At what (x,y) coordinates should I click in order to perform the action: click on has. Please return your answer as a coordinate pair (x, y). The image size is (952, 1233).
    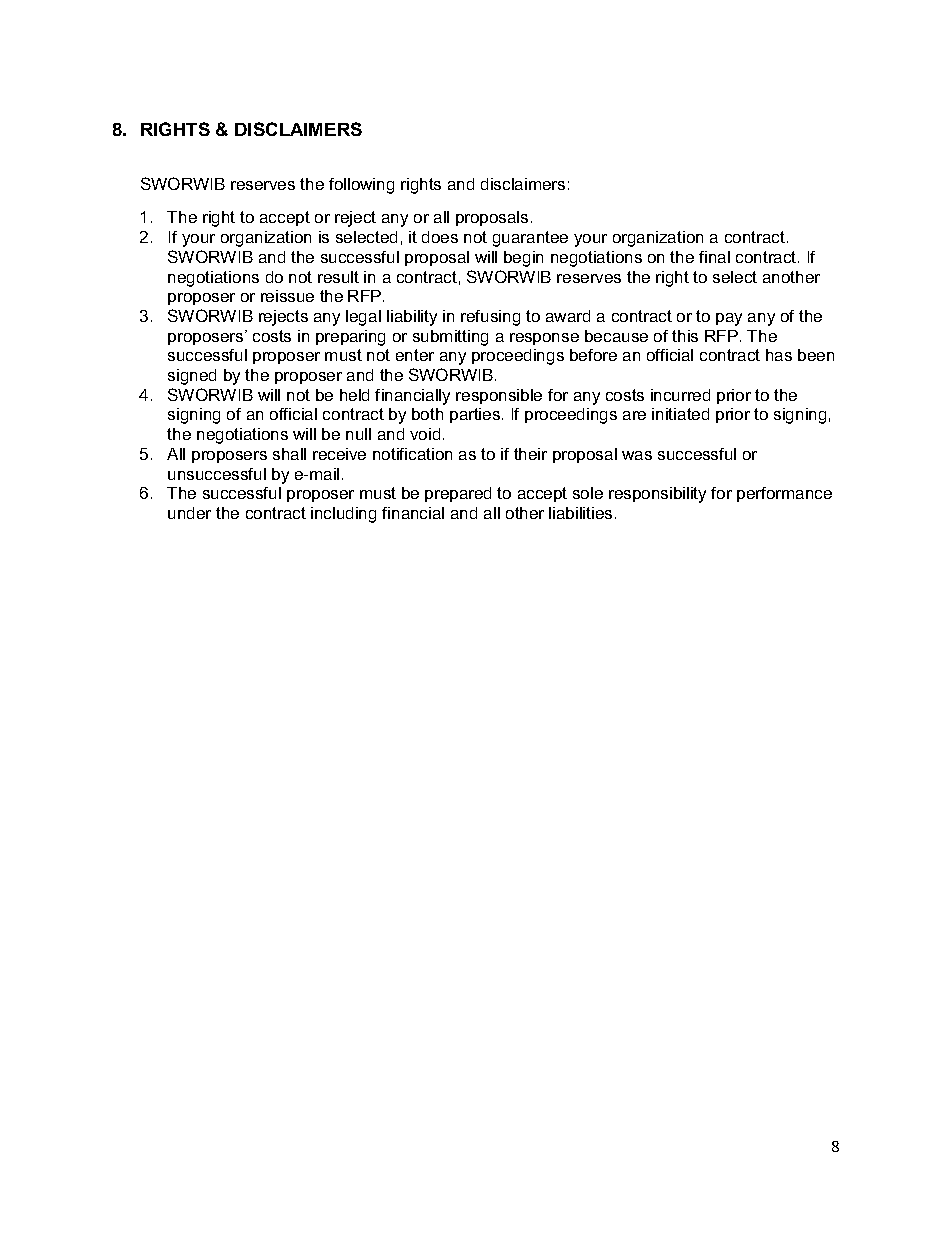
    Looking at the image, I should click on (779, 355).
